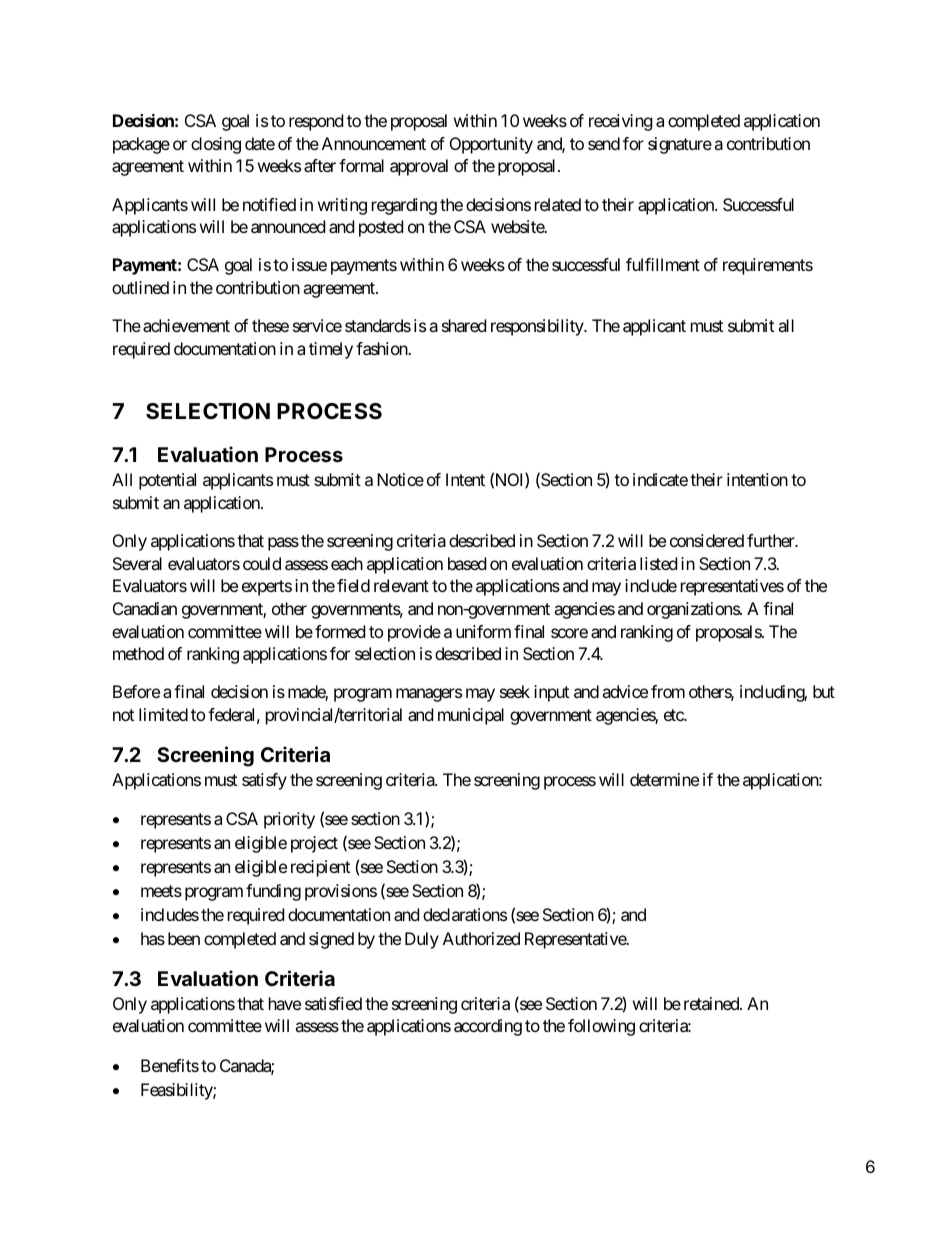 This screenshot has width=952, height=1233. I want to click on Opportunity, so click(491, 145).
